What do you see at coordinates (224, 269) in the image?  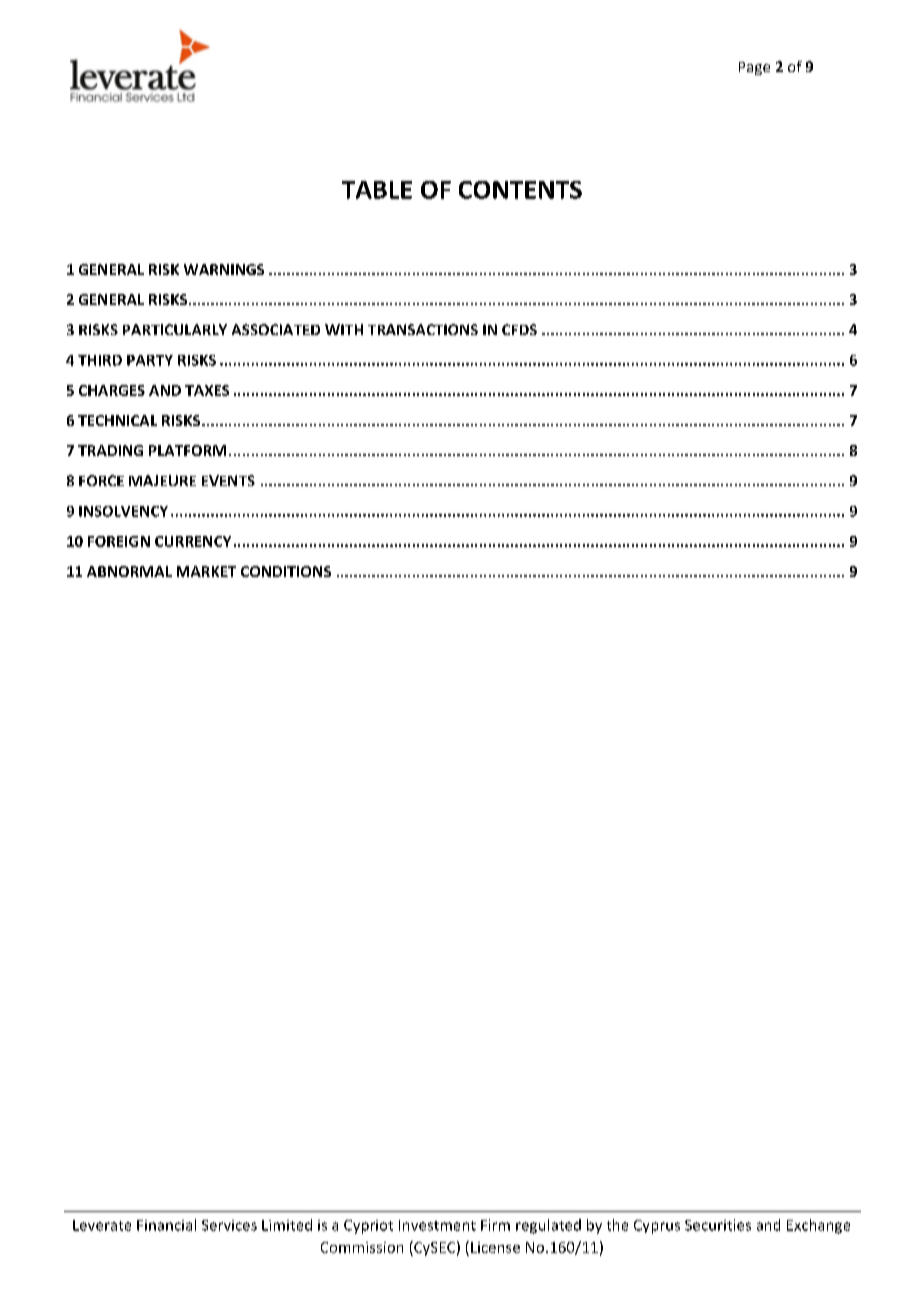 I see `WARNINGS` at bounding box center [224, 269].
